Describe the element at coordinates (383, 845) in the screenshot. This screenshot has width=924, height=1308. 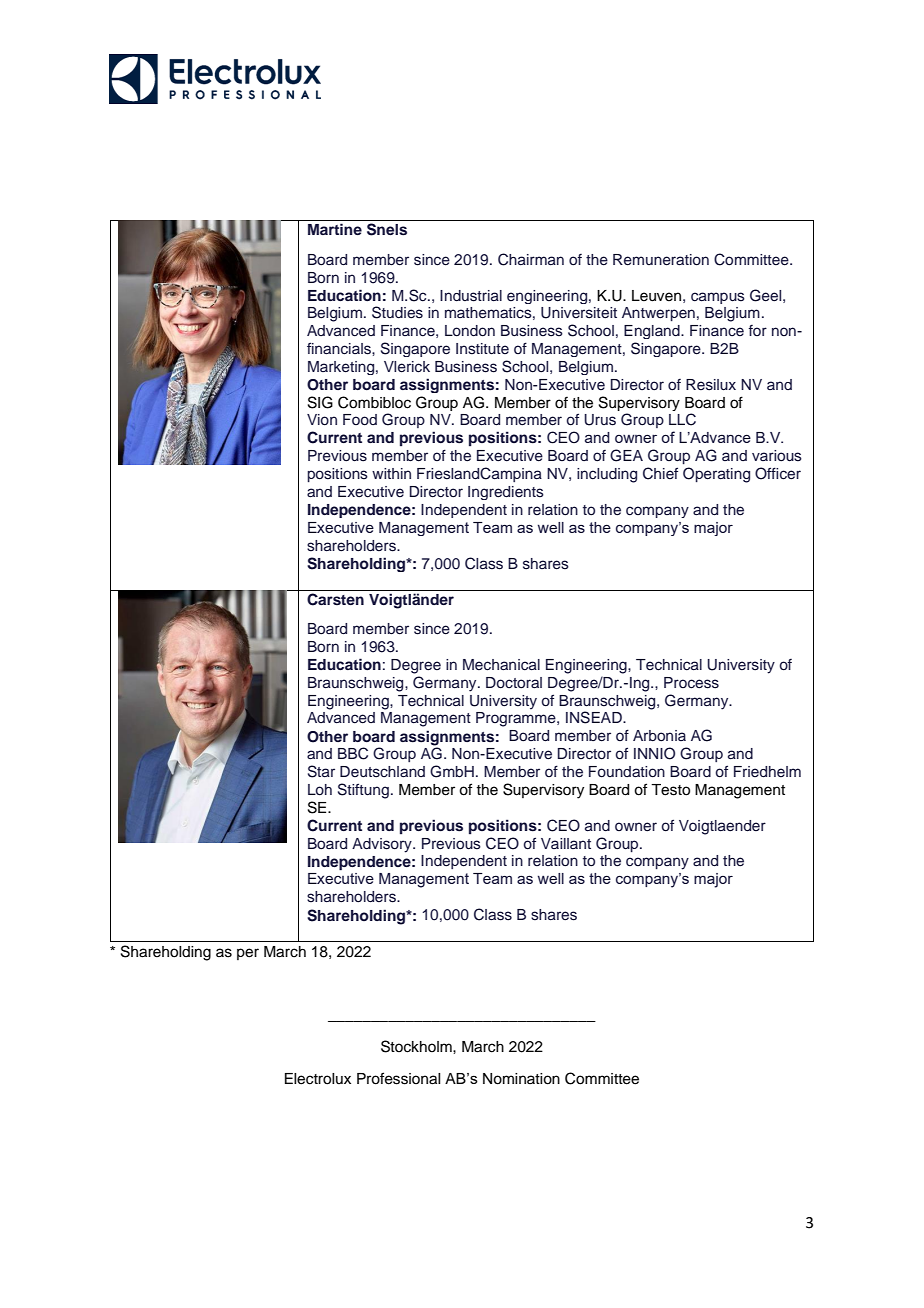
I see `Advisory` at that location.
